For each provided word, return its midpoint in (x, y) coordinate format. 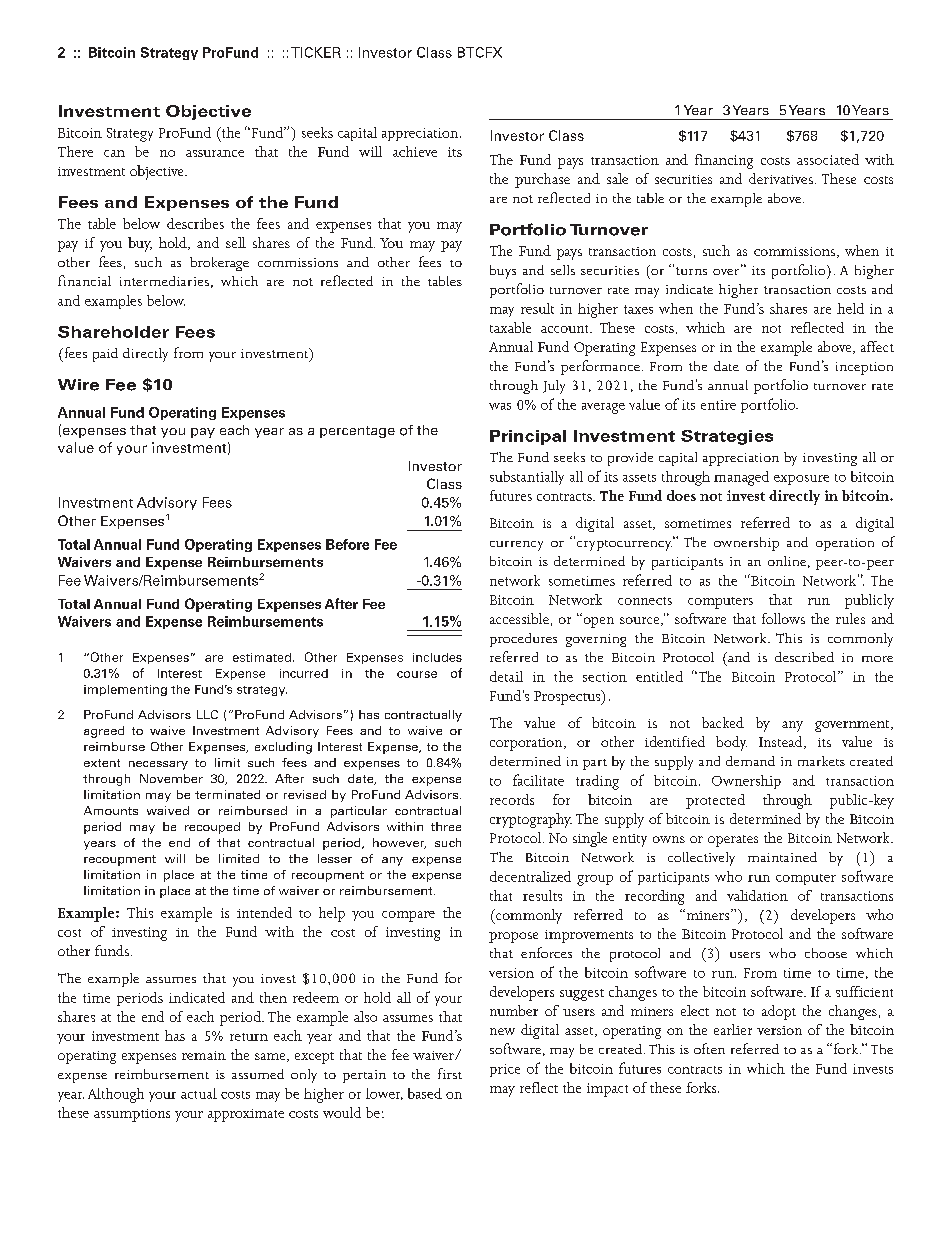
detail (506, 676)
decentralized (530, 876)
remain (204, 1055)
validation (757, 895)
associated (828, 159)
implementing (125, 690)
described (804, 657)
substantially (527, 478)
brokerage (219, 264)
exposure (801, 480)
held (850, 308)
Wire (78, 385)
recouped (212, 828)
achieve (415, 151)
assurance (215, 153)
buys (503, 272)
